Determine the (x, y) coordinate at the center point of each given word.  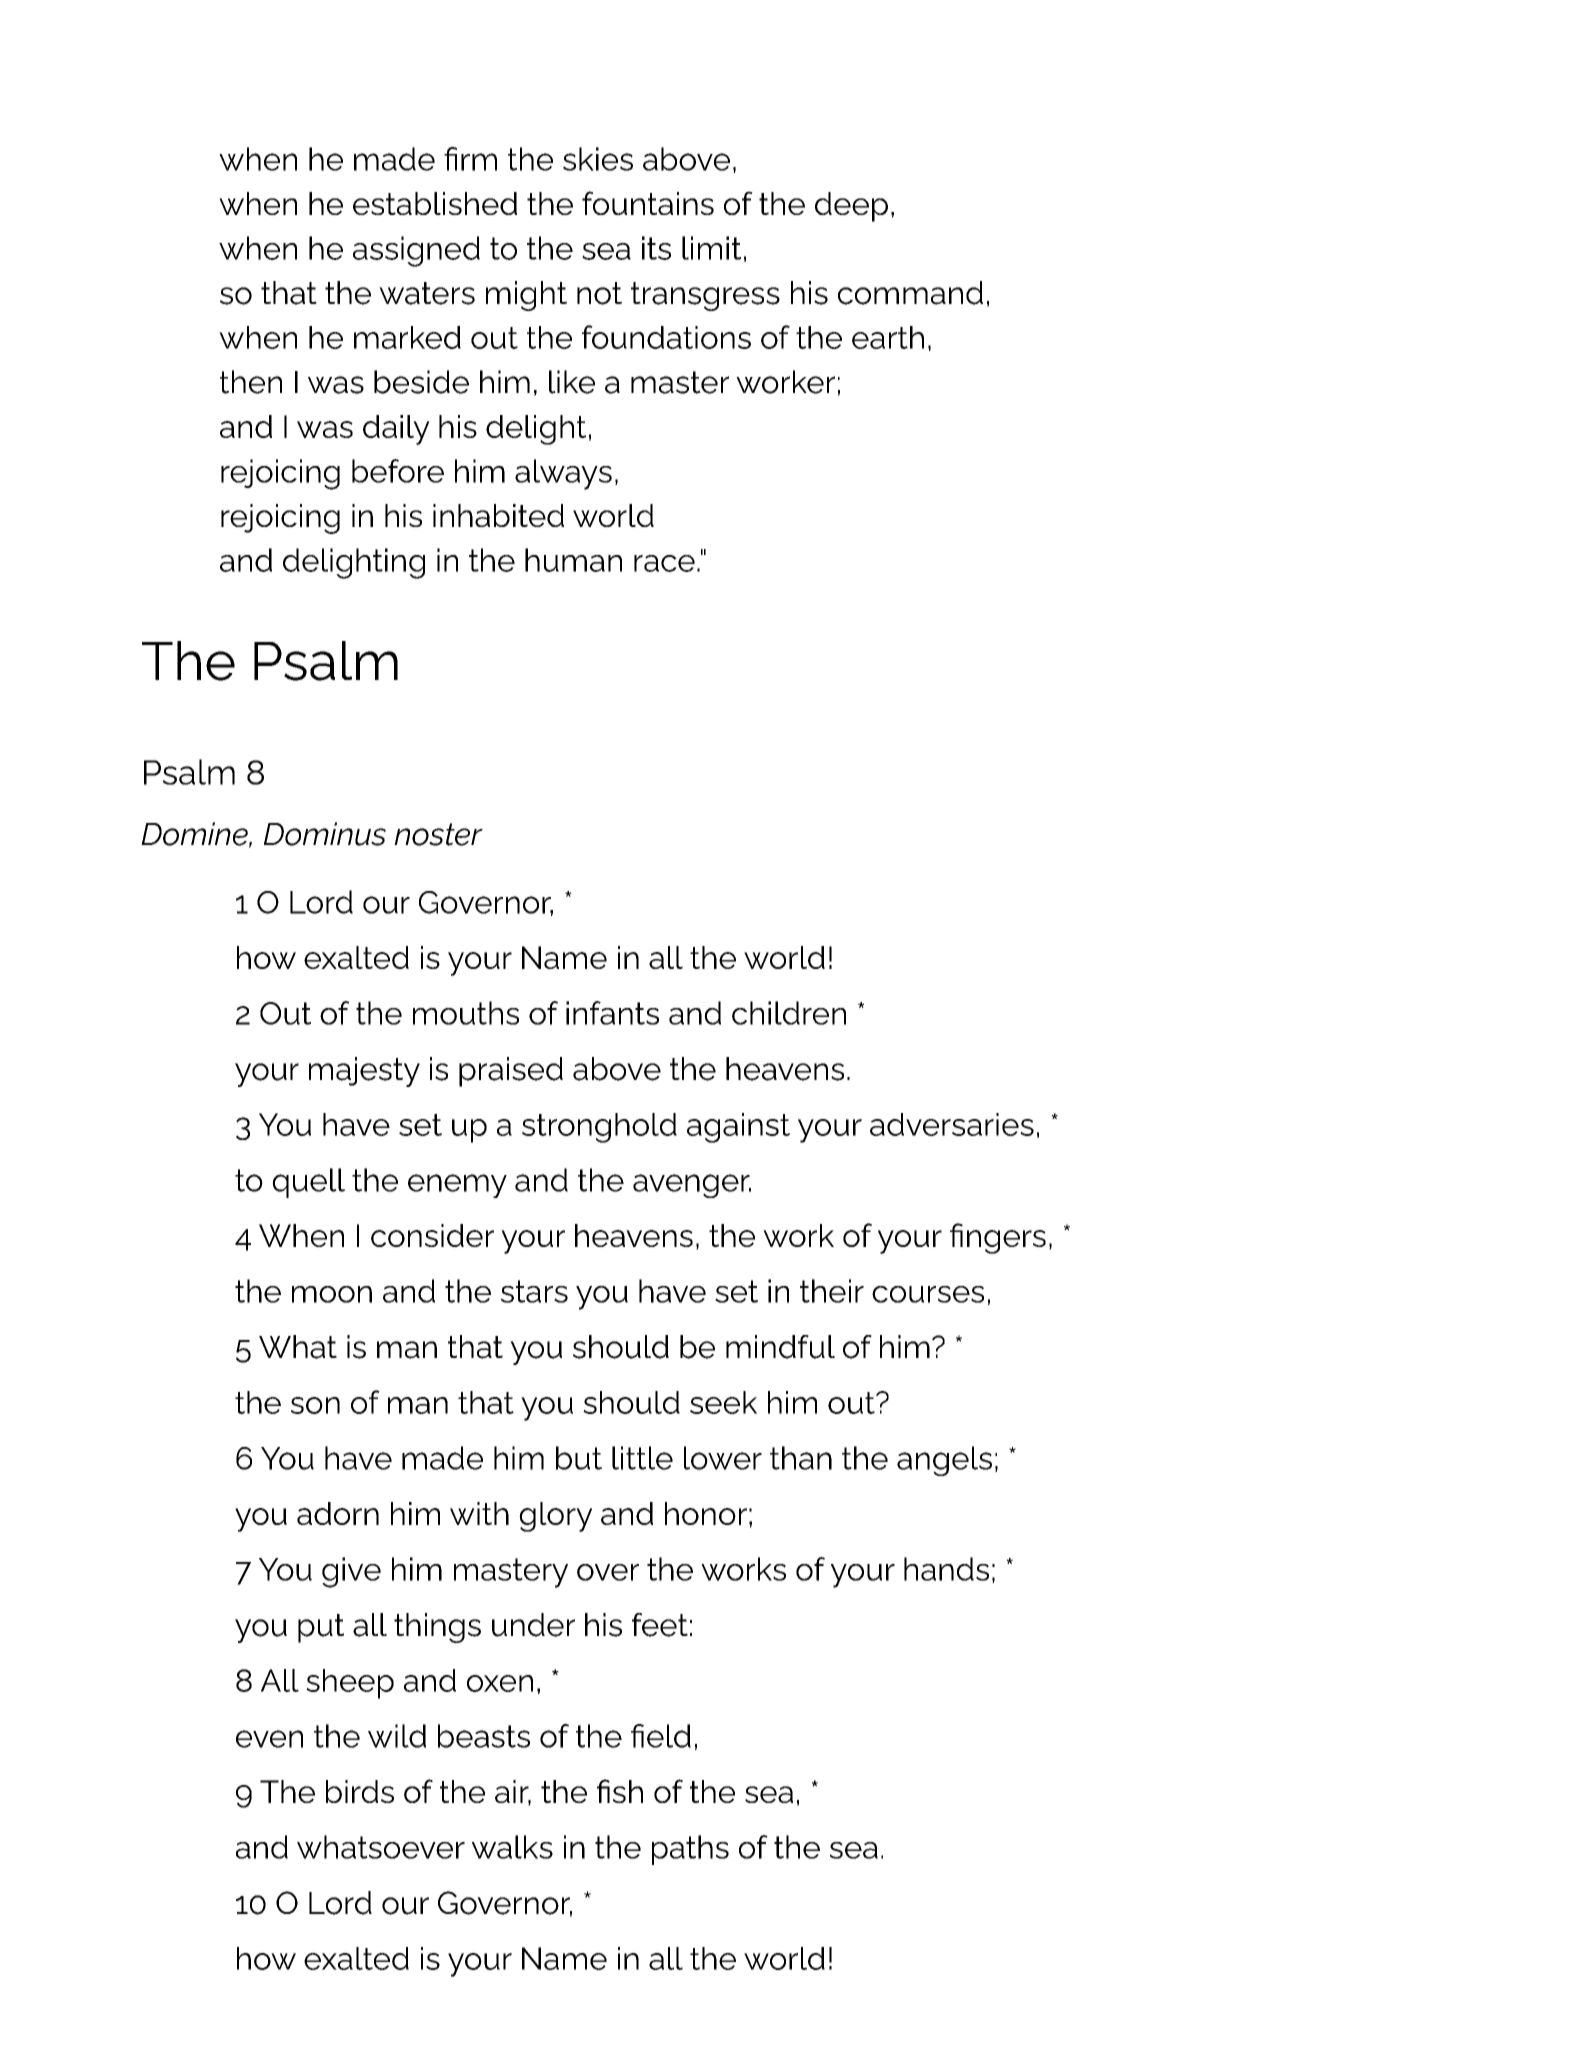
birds (360, 1791)
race (664, 563)
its (656, 248)
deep (851, 207)
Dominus (325, 834)
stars (534, 1291)
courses (928, 1294)
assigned (416, 251)
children (789, 1013)
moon (332, 1294)
